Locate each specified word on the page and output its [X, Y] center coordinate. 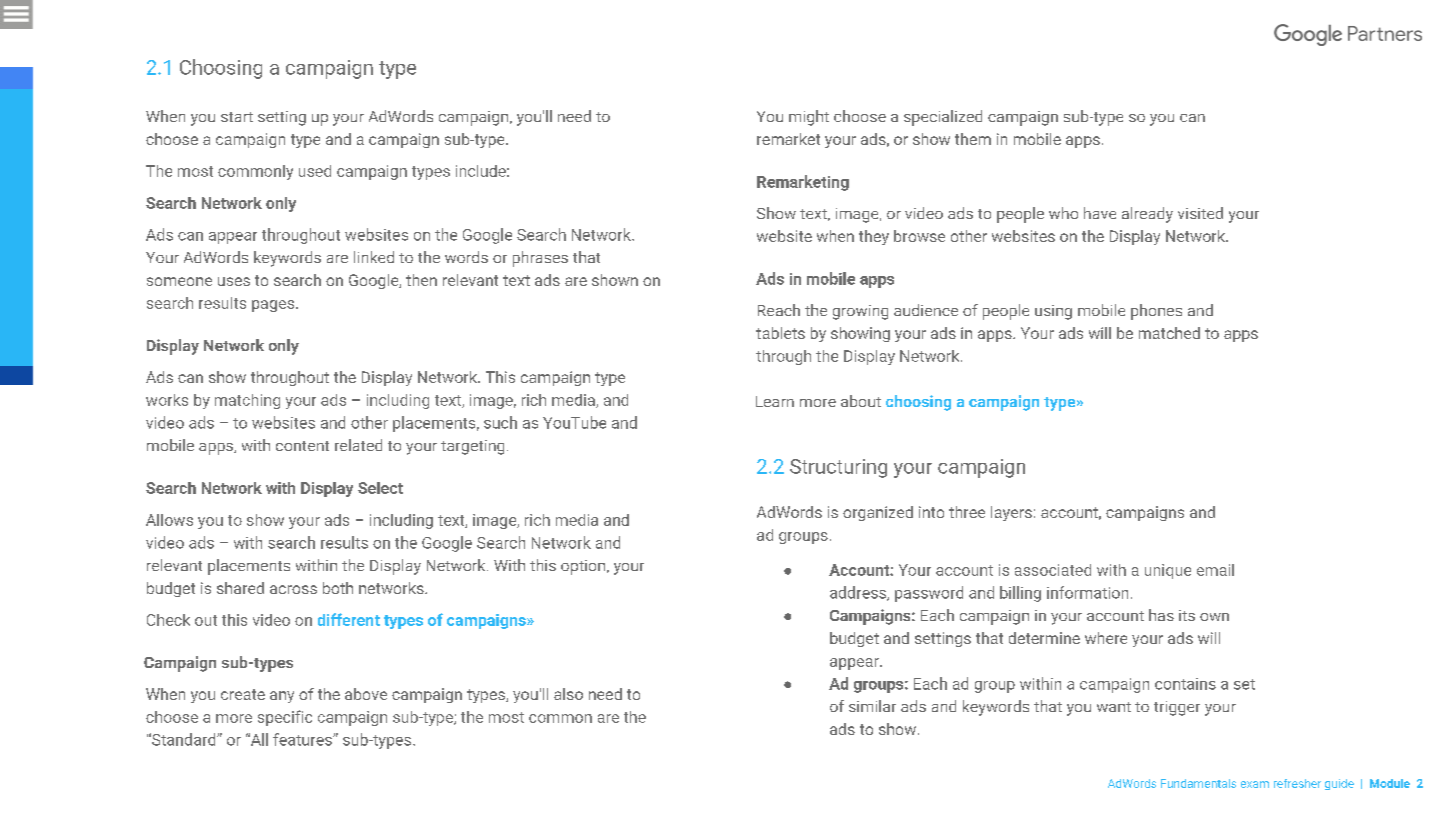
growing [860, 312]
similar [872, 706]
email [1215, 570]
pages [274, 306]
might [809, 118]
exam [1255, 784]
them [973, 139]
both [338, 588]
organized [878, 513]
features [303, 739]
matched [1169, 333]
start [237, 117]
